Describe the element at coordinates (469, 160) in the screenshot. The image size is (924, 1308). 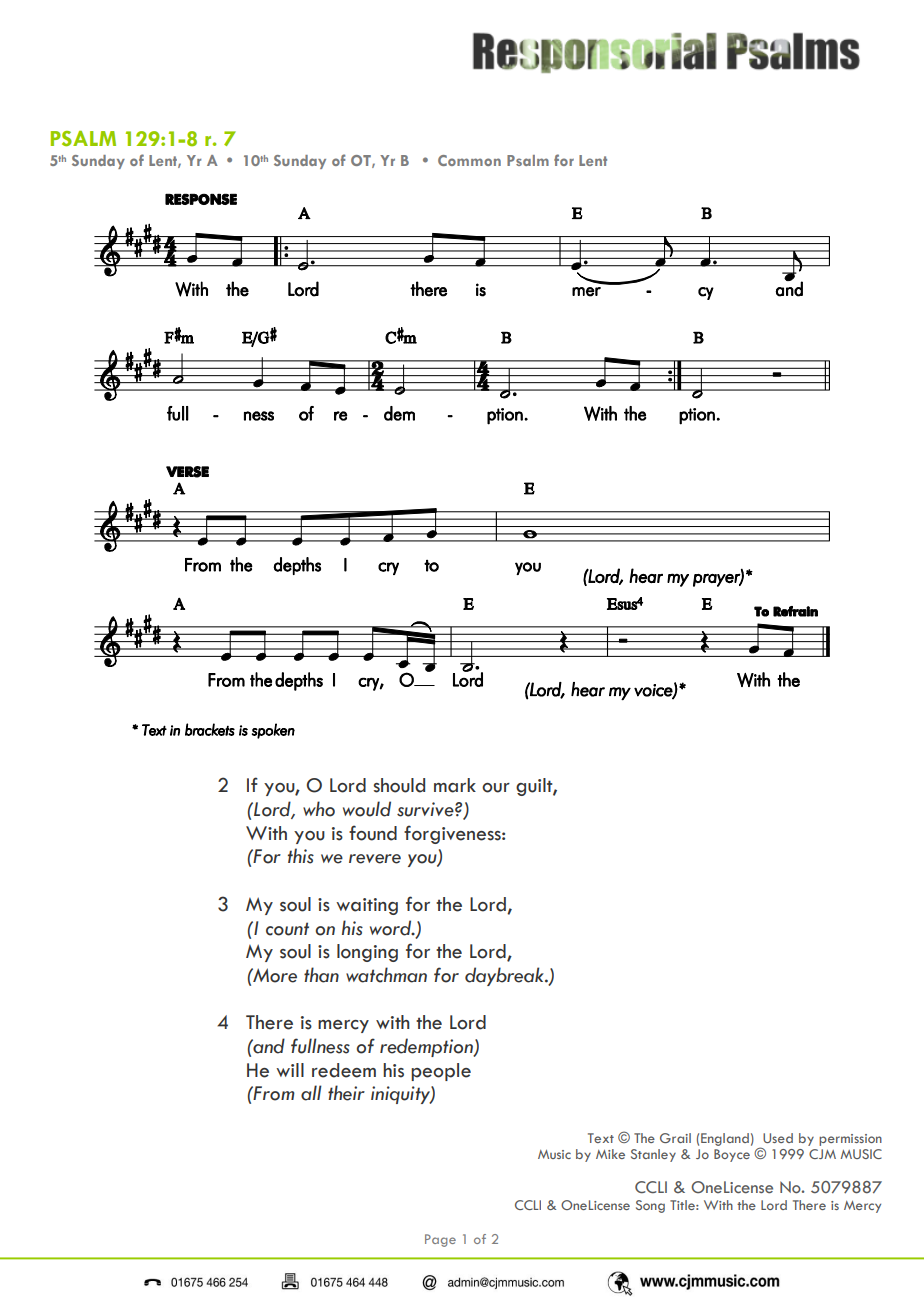
I see `Common` at that location.
